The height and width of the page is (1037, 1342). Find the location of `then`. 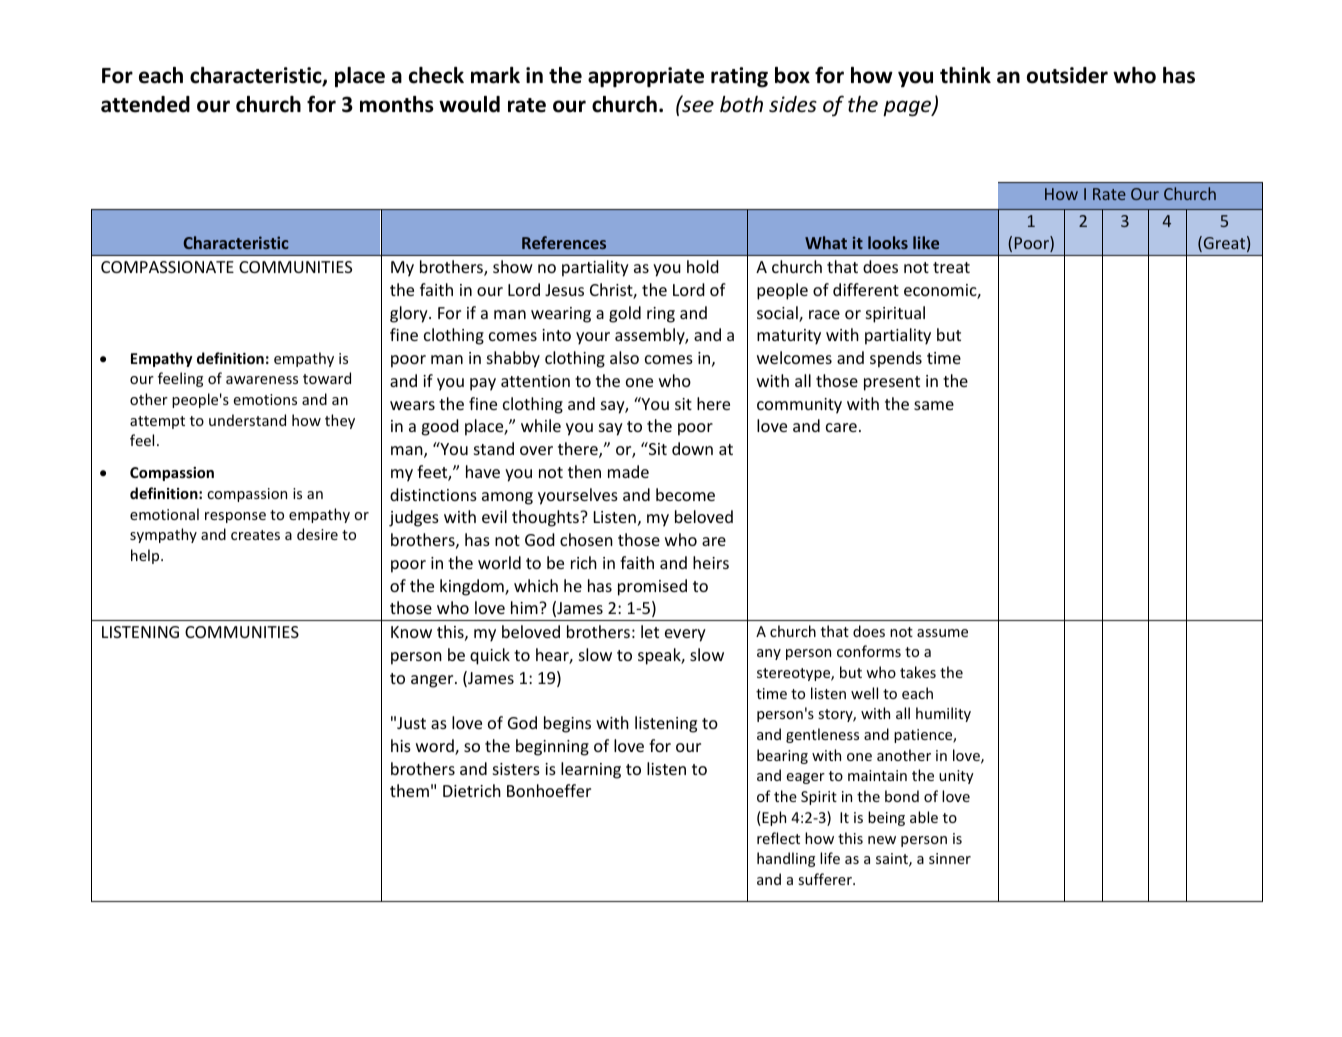

then is located at coordinates (584, 471).
